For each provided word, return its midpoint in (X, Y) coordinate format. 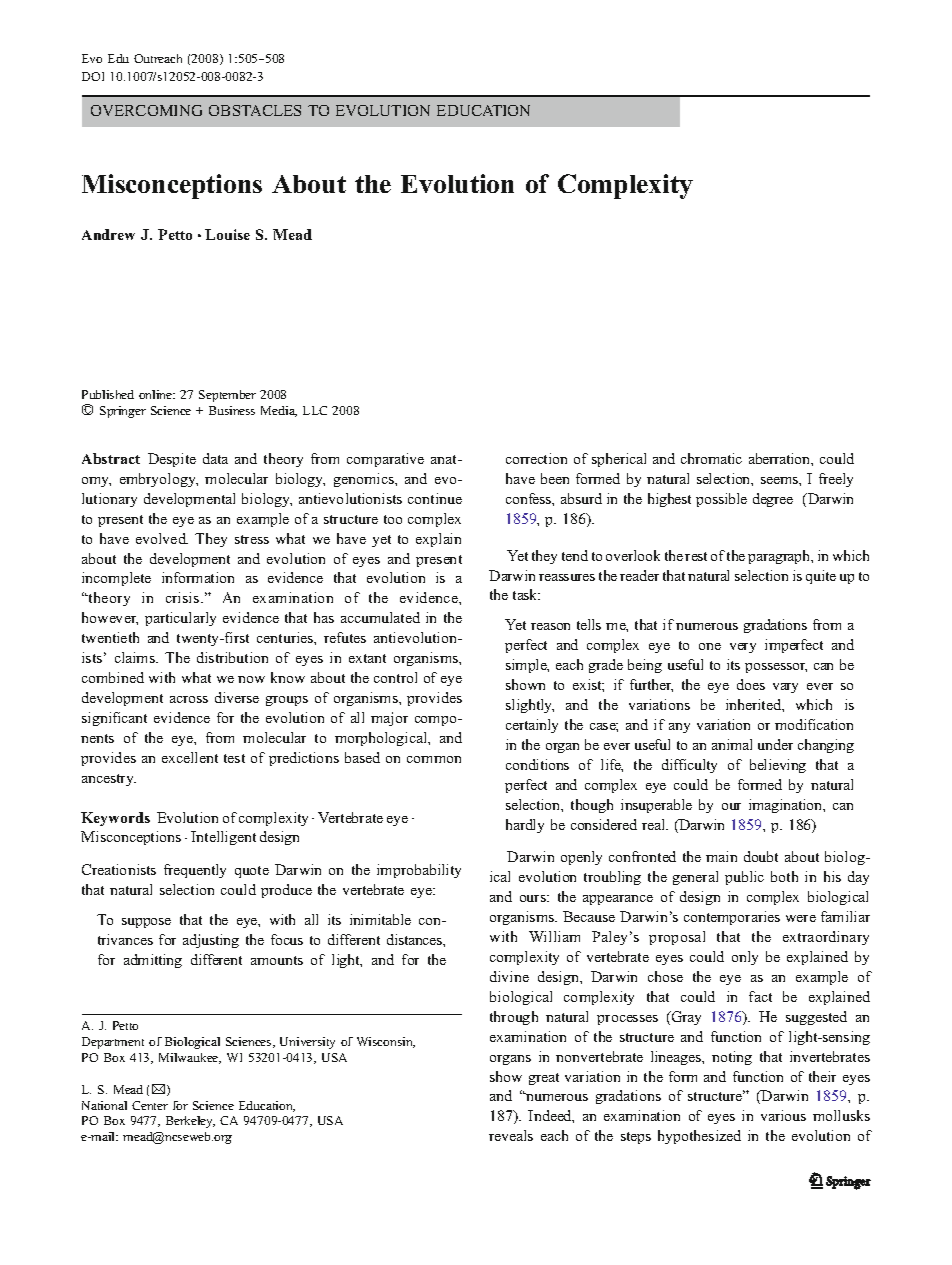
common (434, 759)
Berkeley (190, 1122)
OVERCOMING (146, 110)
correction (536, 458)
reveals (511, 1135)
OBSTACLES (255, 110)
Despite (172, 460)
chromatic (711, 458)
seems (780, 480)
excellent (190, 757)
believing (778, 766)
